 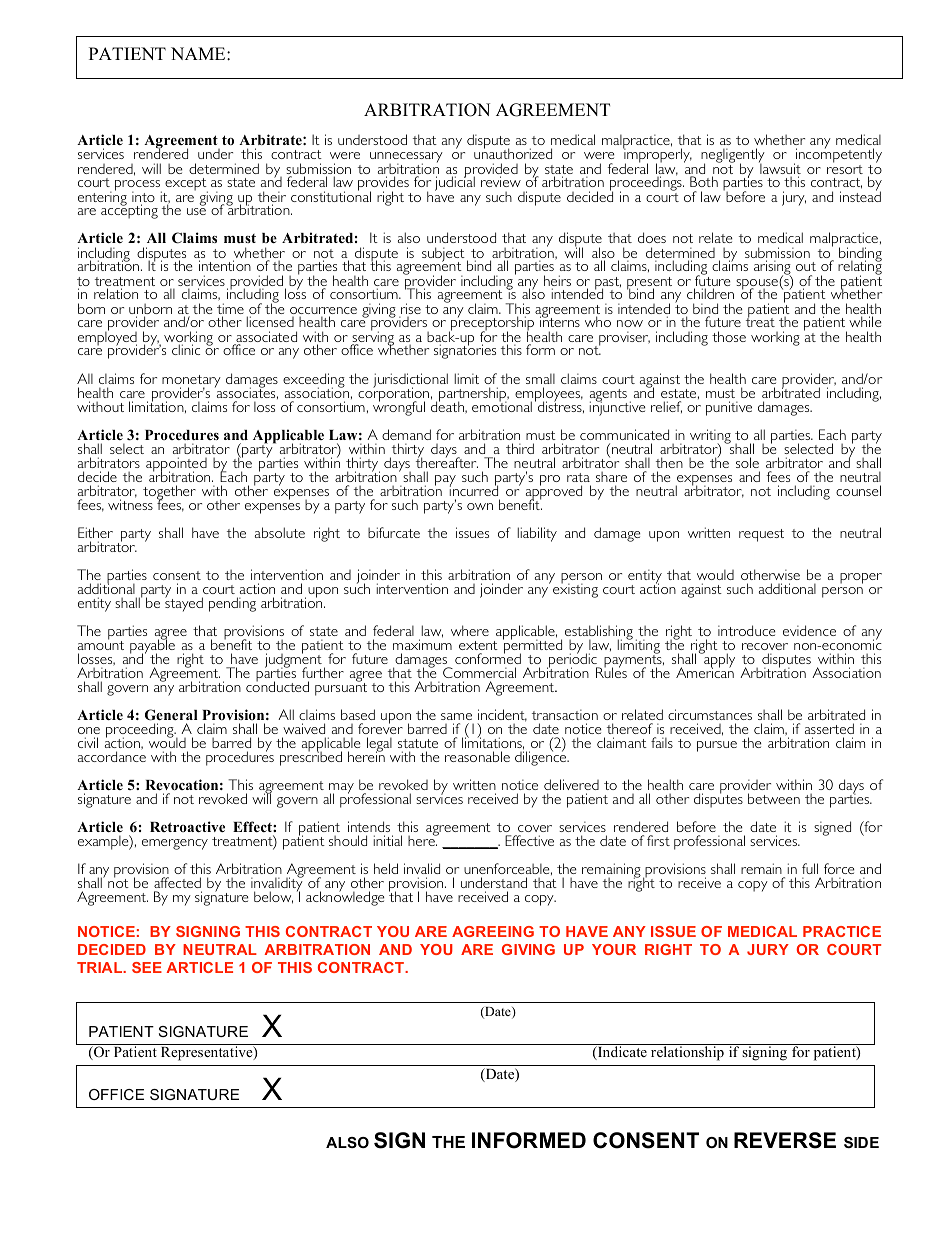 I want to click on accordance, so click(x=112, y=756).
